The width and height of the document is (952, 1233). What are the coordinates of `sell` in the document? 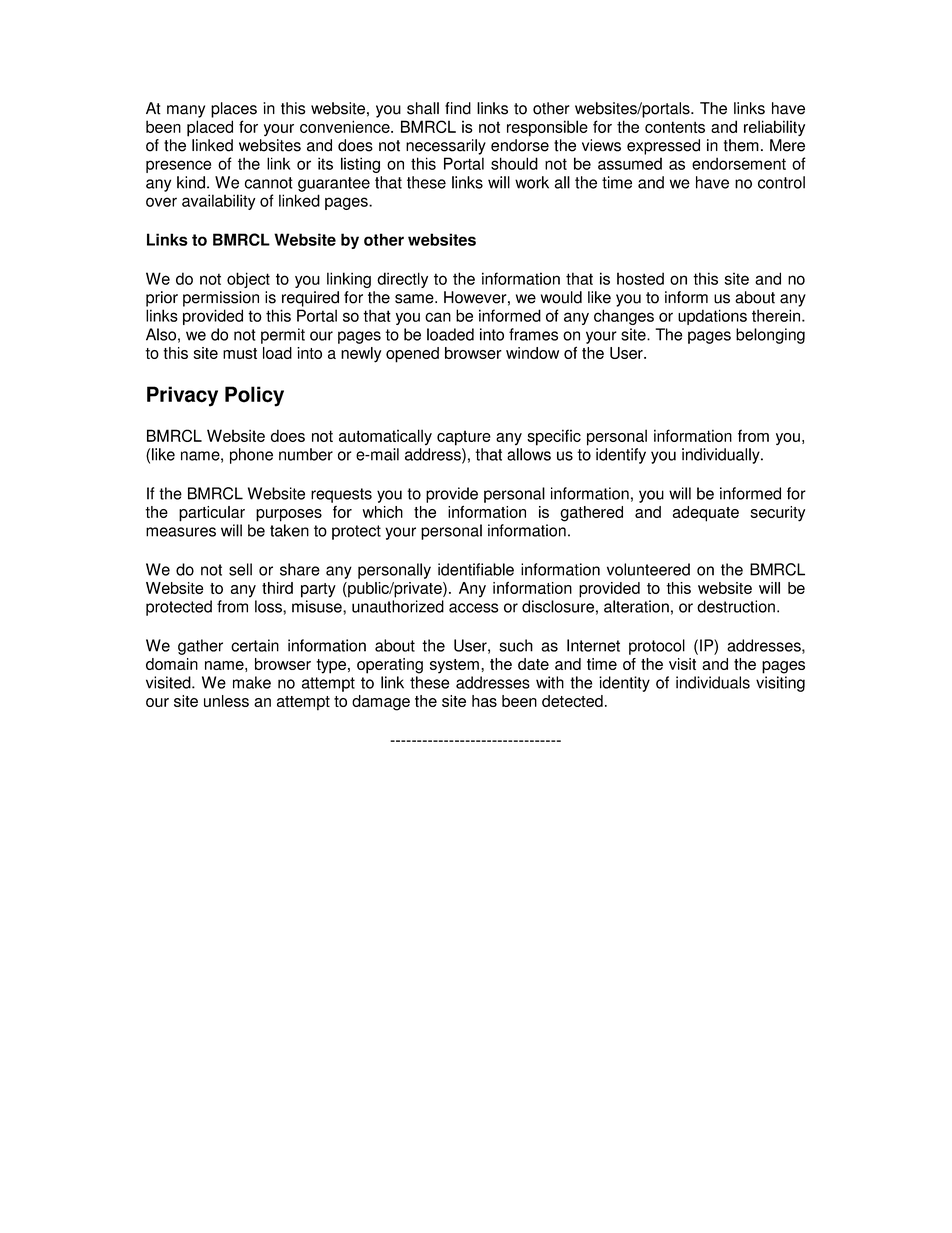 It's located at (240, 569).
